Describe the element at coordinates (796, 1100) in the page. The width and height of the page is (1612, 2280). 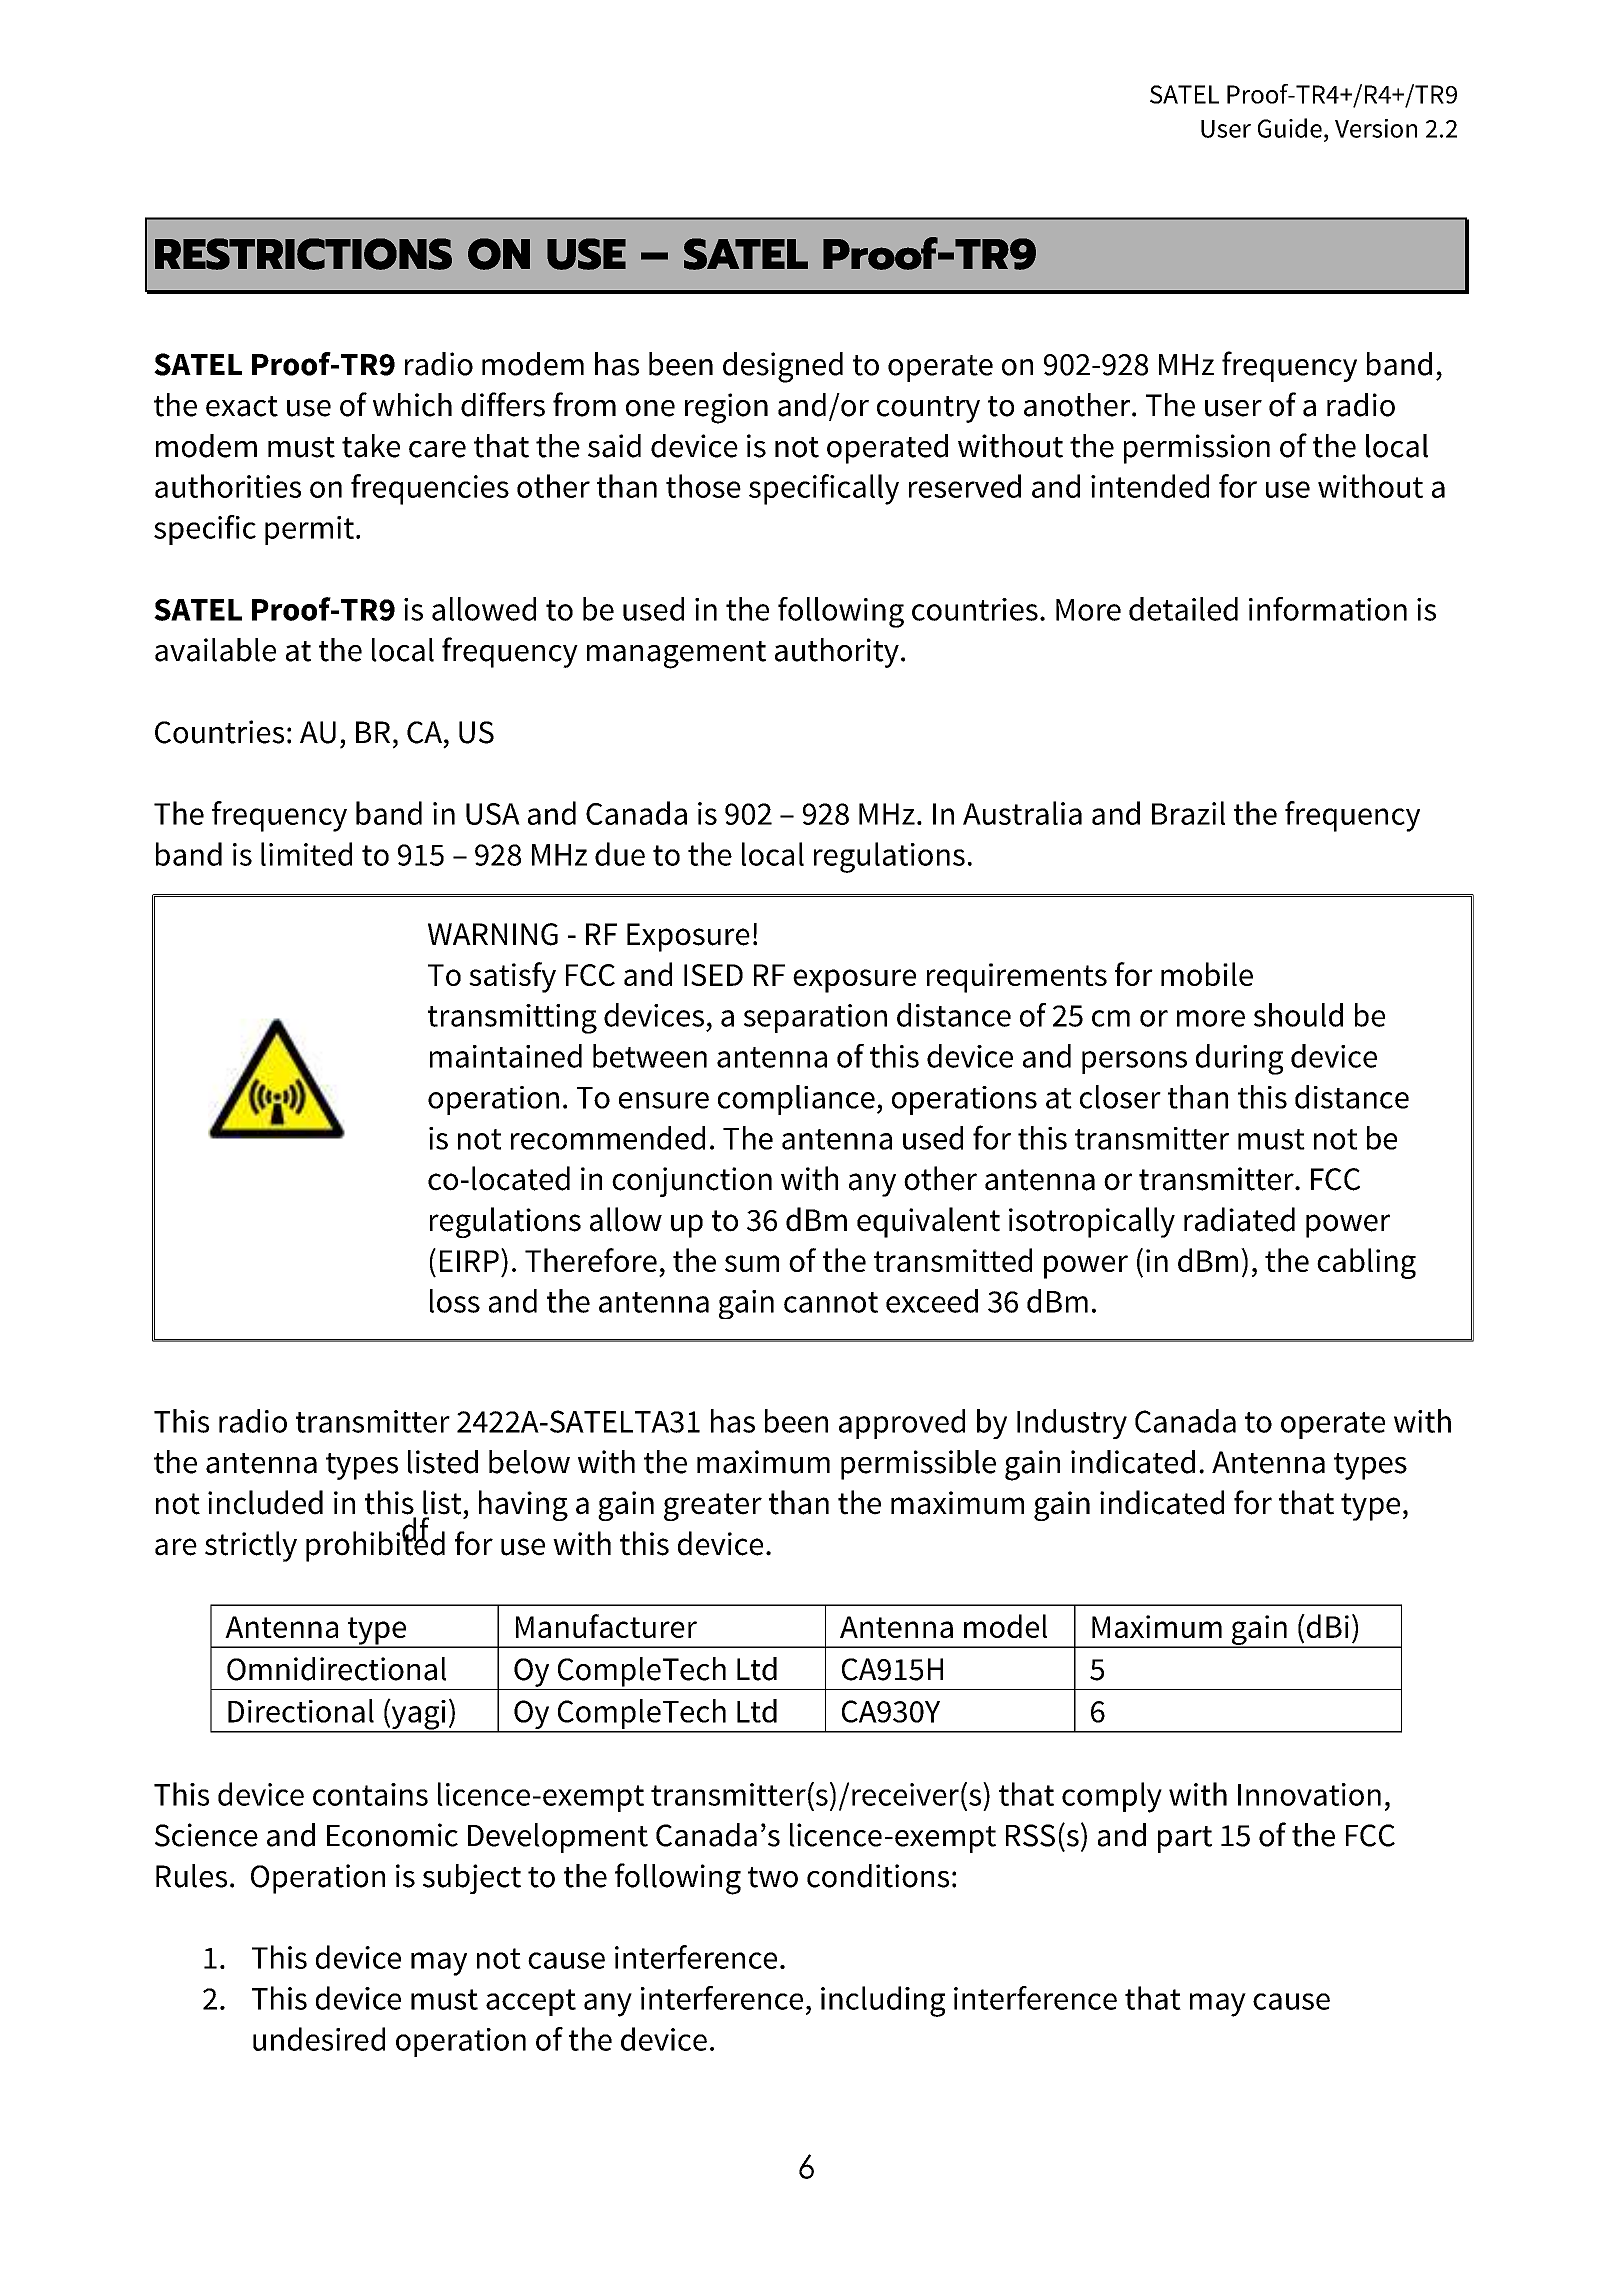
I see `compliance` at that location.
